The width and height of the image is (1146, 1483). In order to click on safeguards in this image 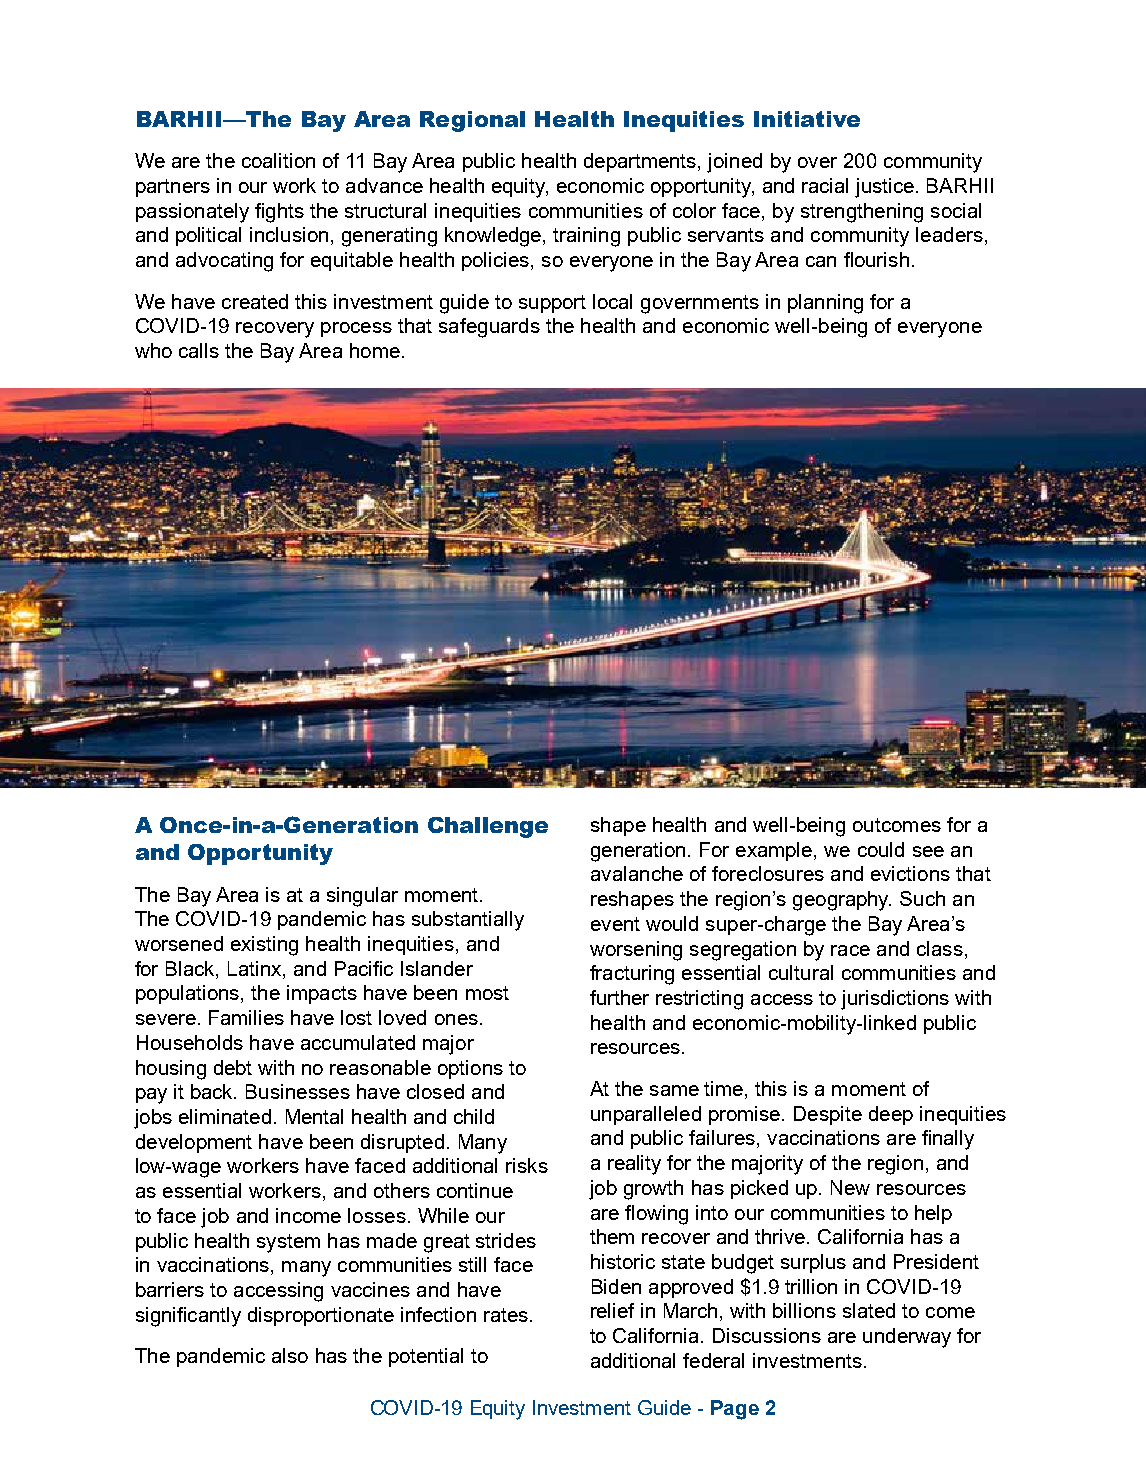, I will do `click(489, 328)`.
